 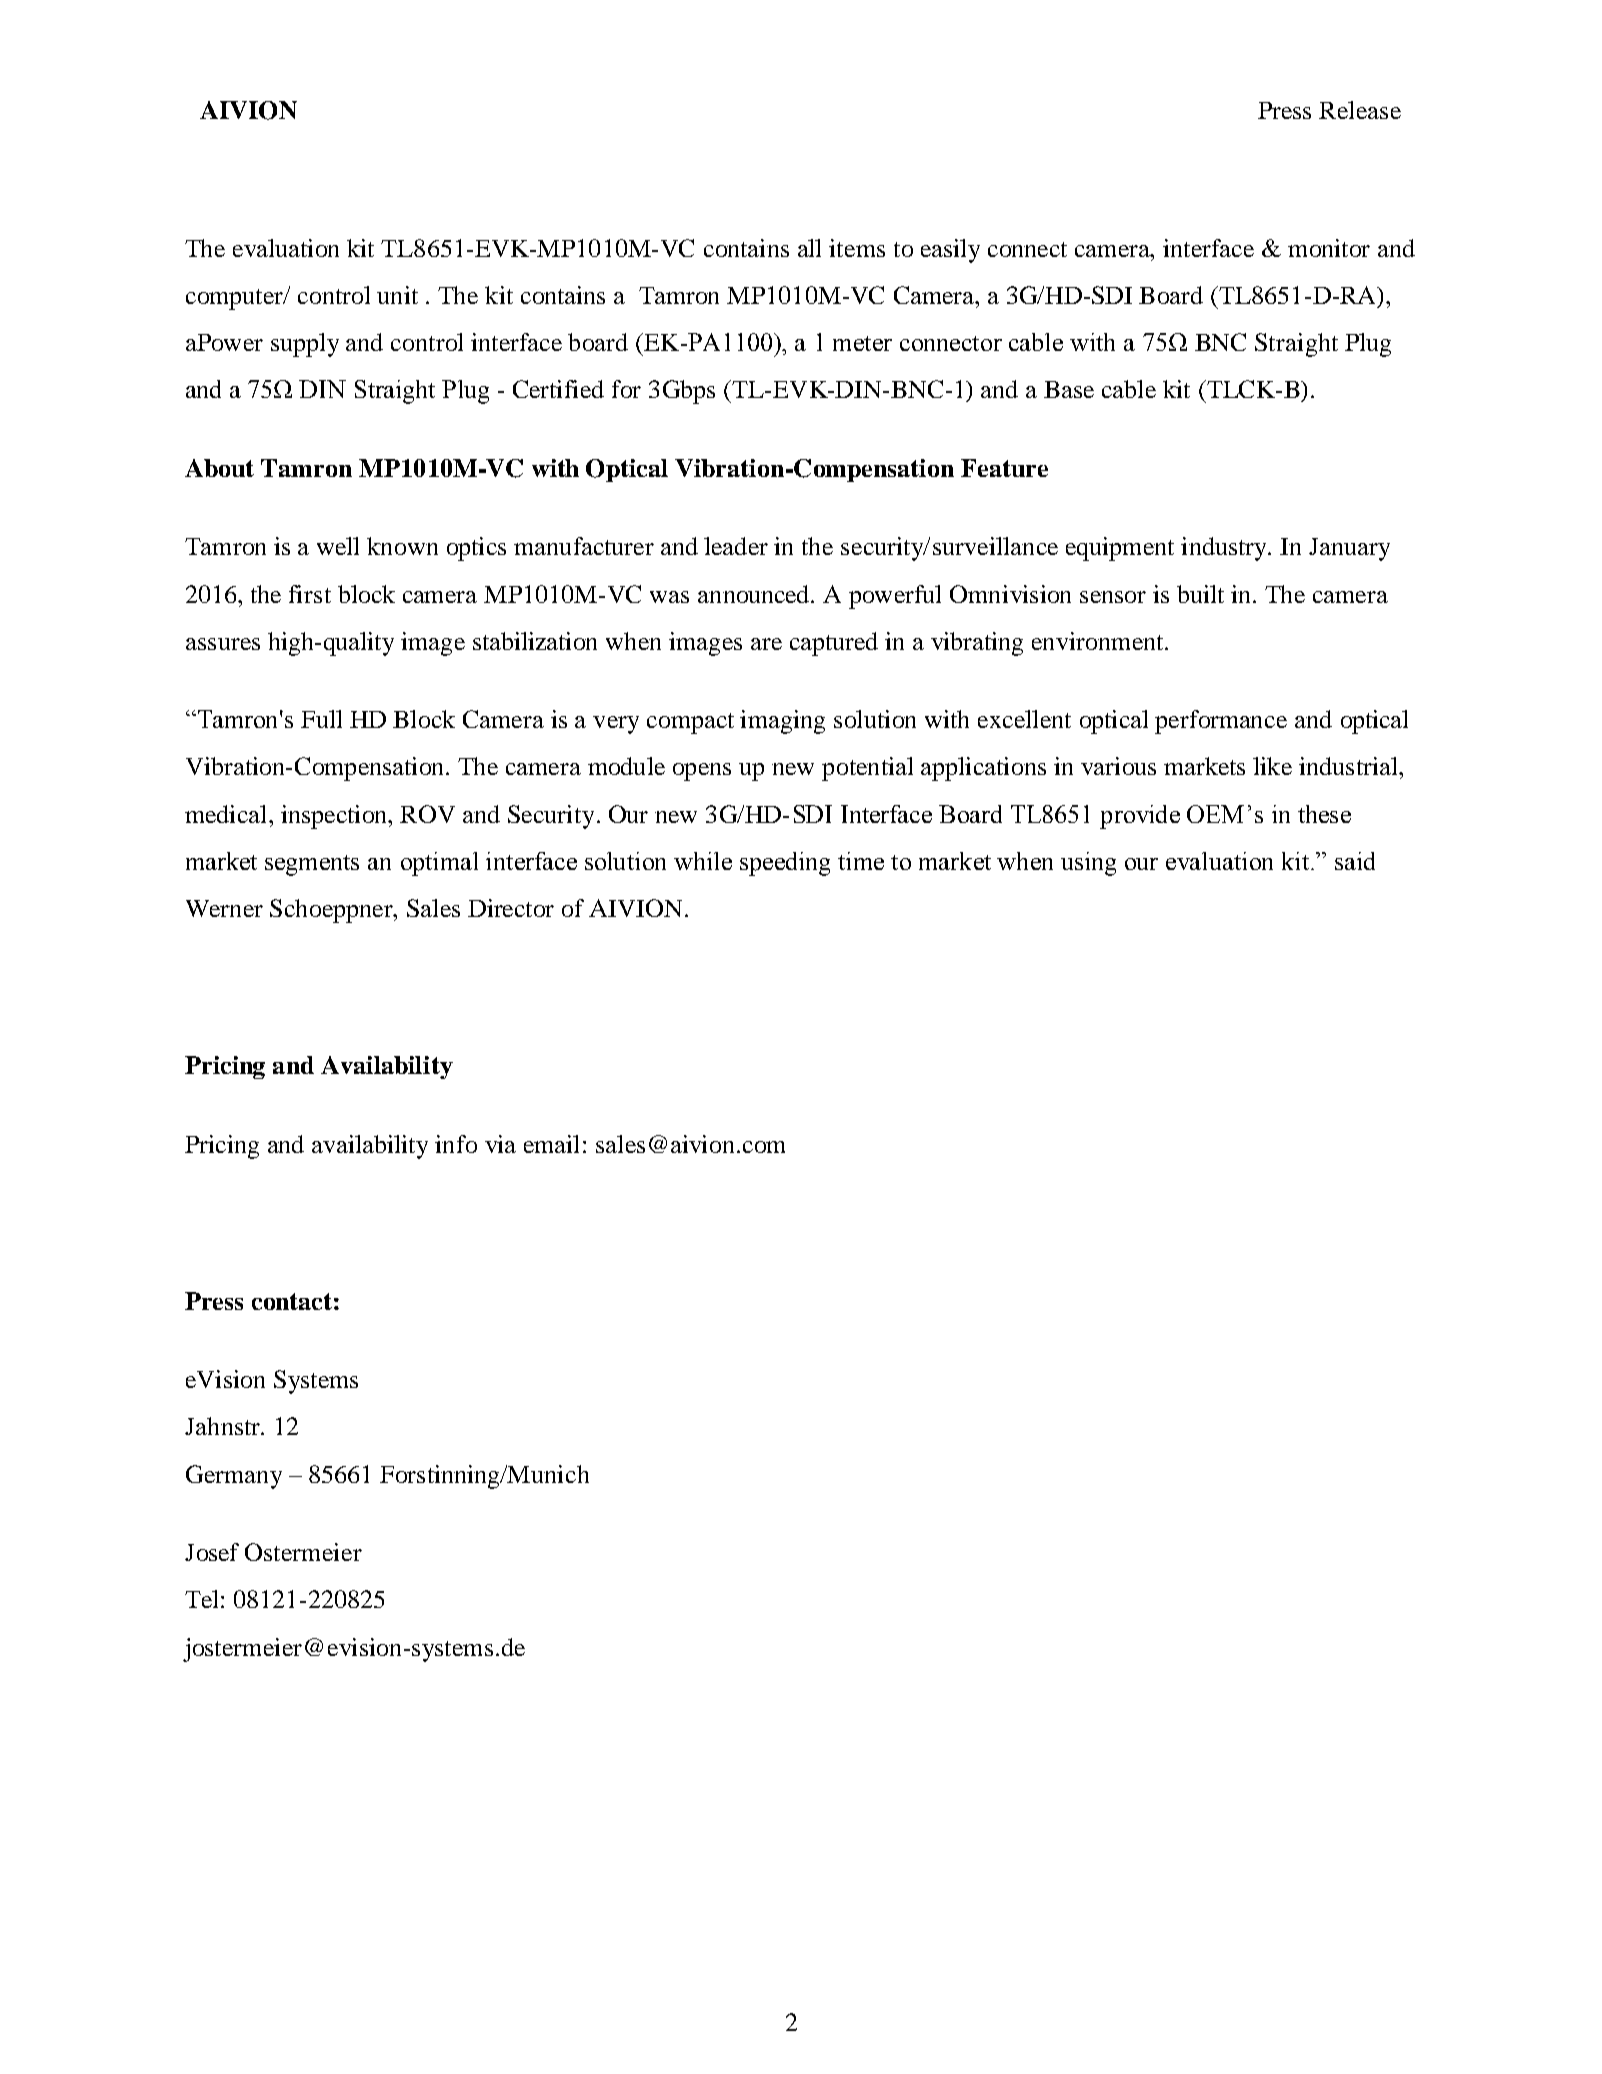 What do you see at coordinates (785, 864) in the page?
I see `speeding` at bounding box center [785, 864].
